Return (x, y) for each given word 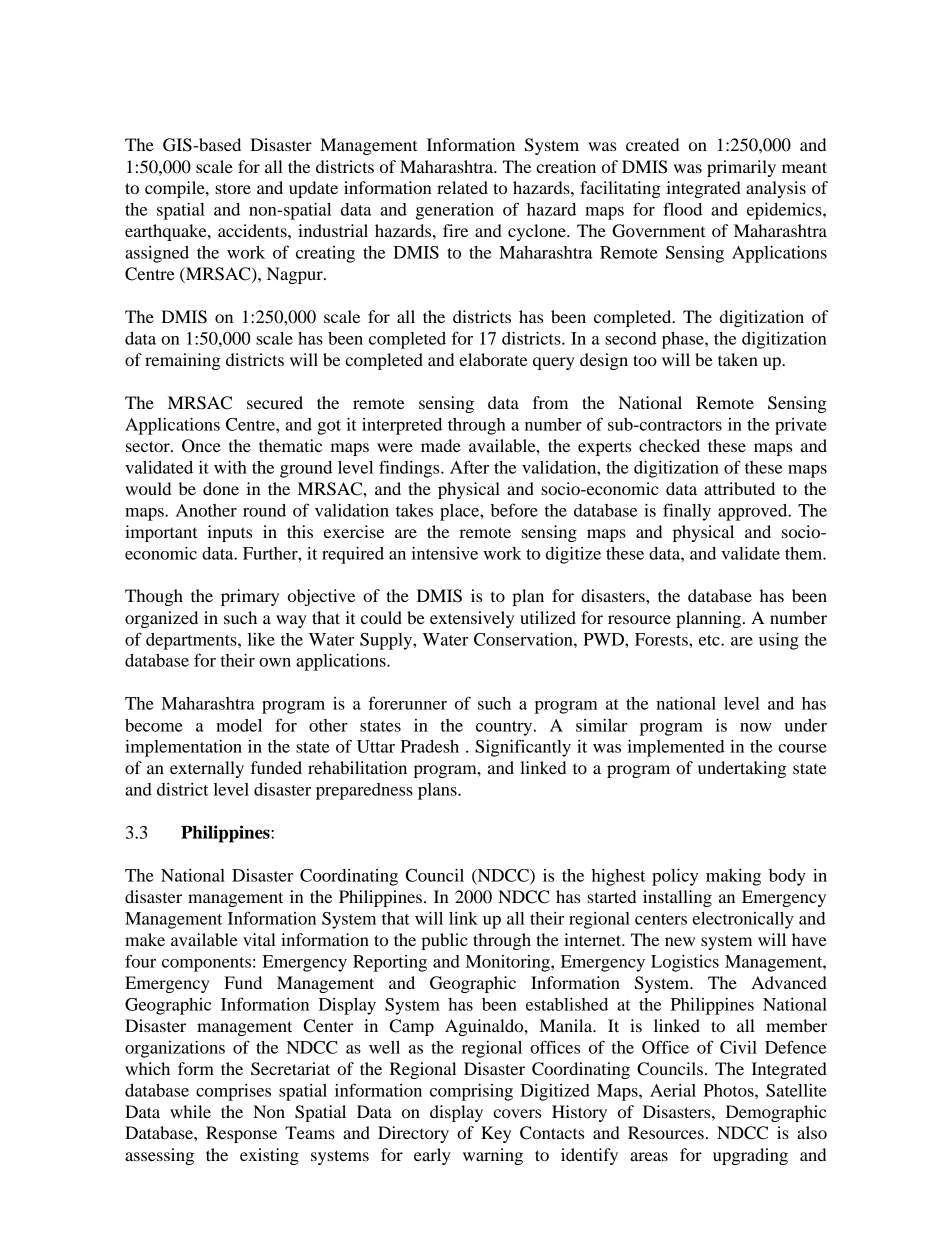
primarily (741, 168)
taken (738, 359)
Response (241, 1134)
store (233, 188)
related (462, 187)
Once (201, 446)
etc (710, 640)
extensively (472, 619)
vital (259, 939)
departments (192, 641)
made (441, 445)
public (444, 941)
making (733, 877)
